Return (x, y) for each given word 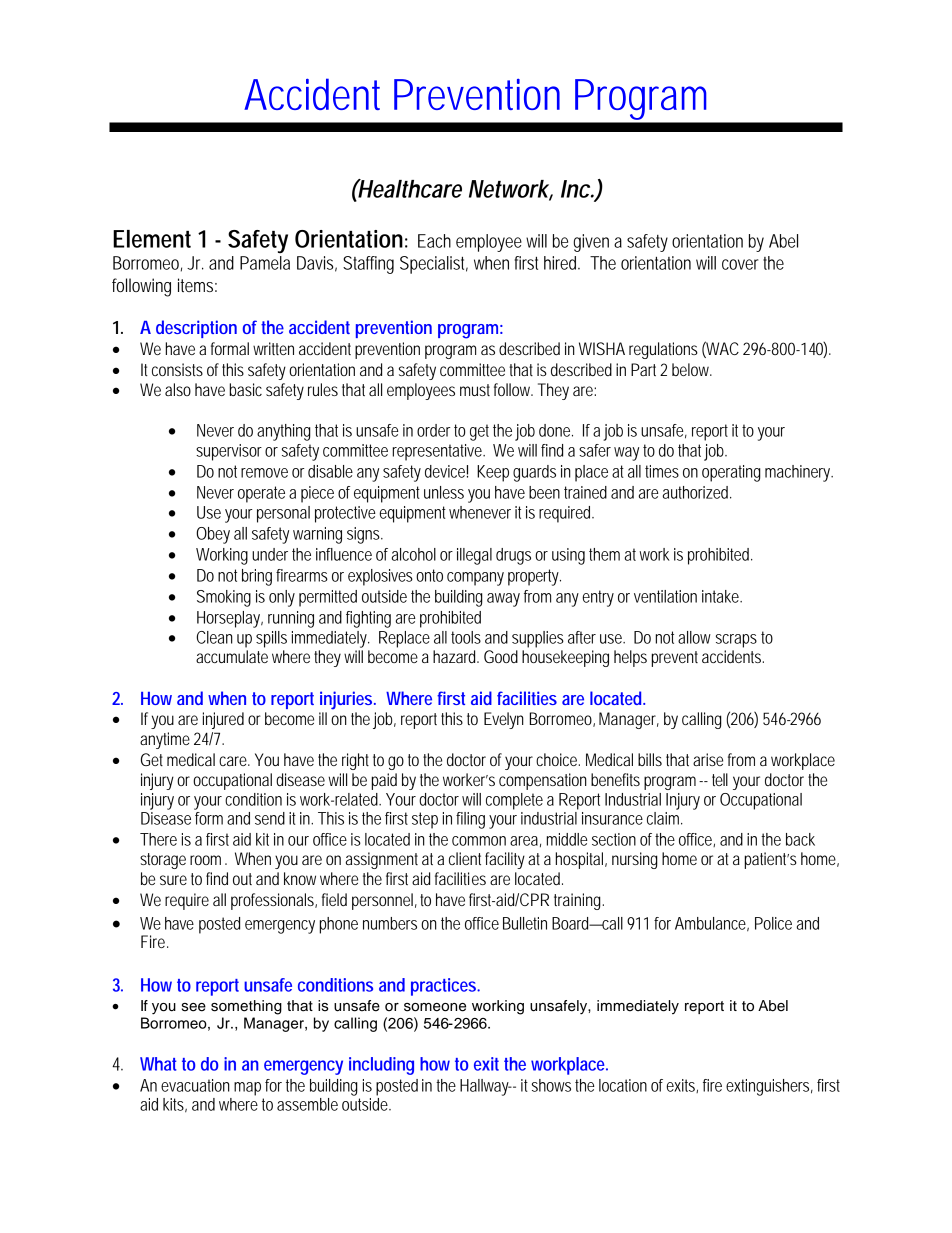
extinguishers (767, 1087)
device (445, 471)
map (247, 1089)
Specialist (434, 265)
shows (551, 1085)
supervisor (229, 452)
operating (731, 473)
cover (740, 264)
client (465, 858)
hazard (454, 656)
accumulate (232, 656)
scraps (736, 641)
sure (173, 880)
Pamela (265, 263)
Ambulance (710, 923)
